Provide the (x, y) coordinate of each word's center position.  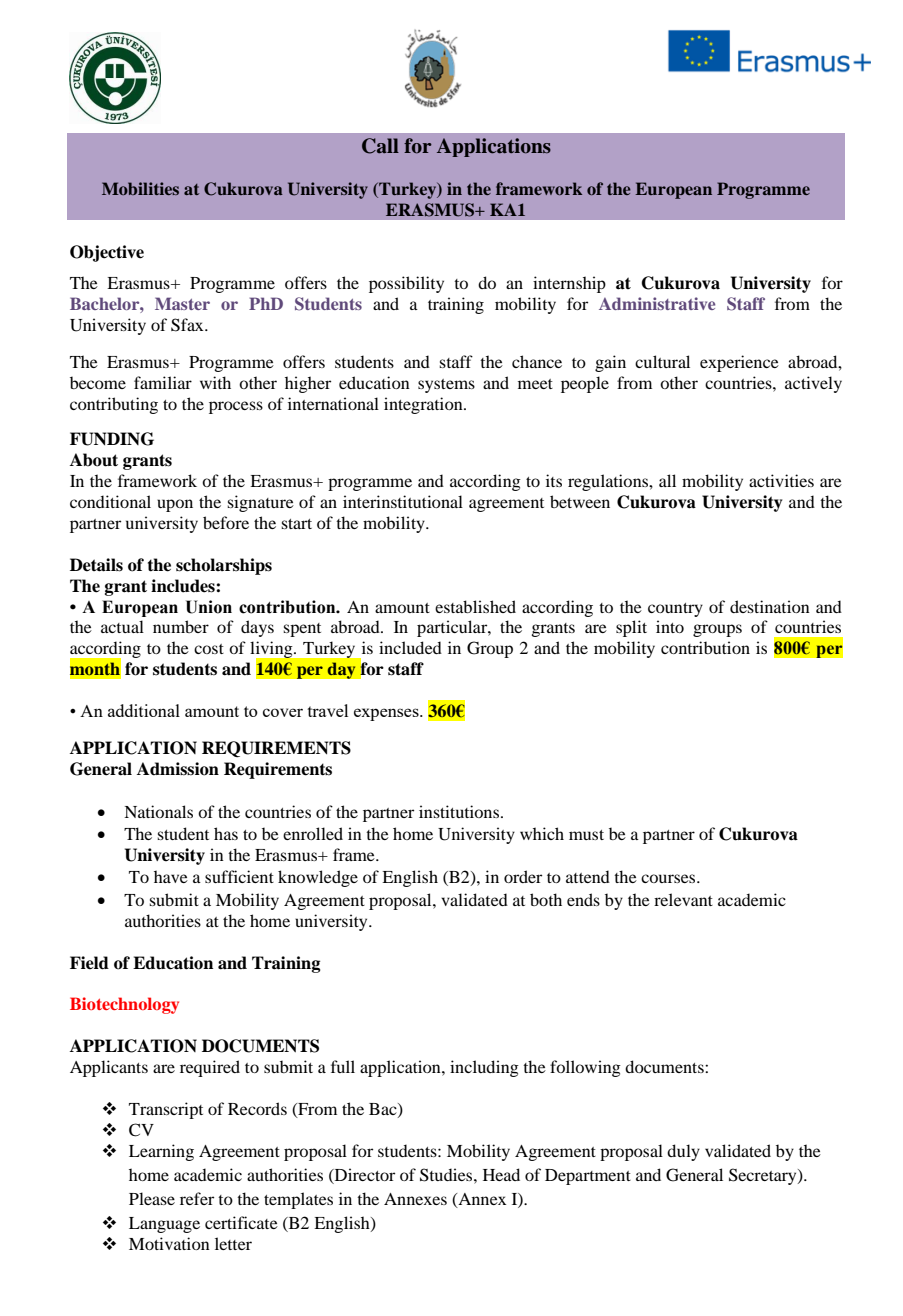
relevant (683, 899)
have (171, 876)
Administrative (657, 303)
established (475, 606)
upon (175, 505)
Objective (107, 253)
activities (781, 480)
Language (164, 1225)
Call (380, 146)
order (523, 876)
